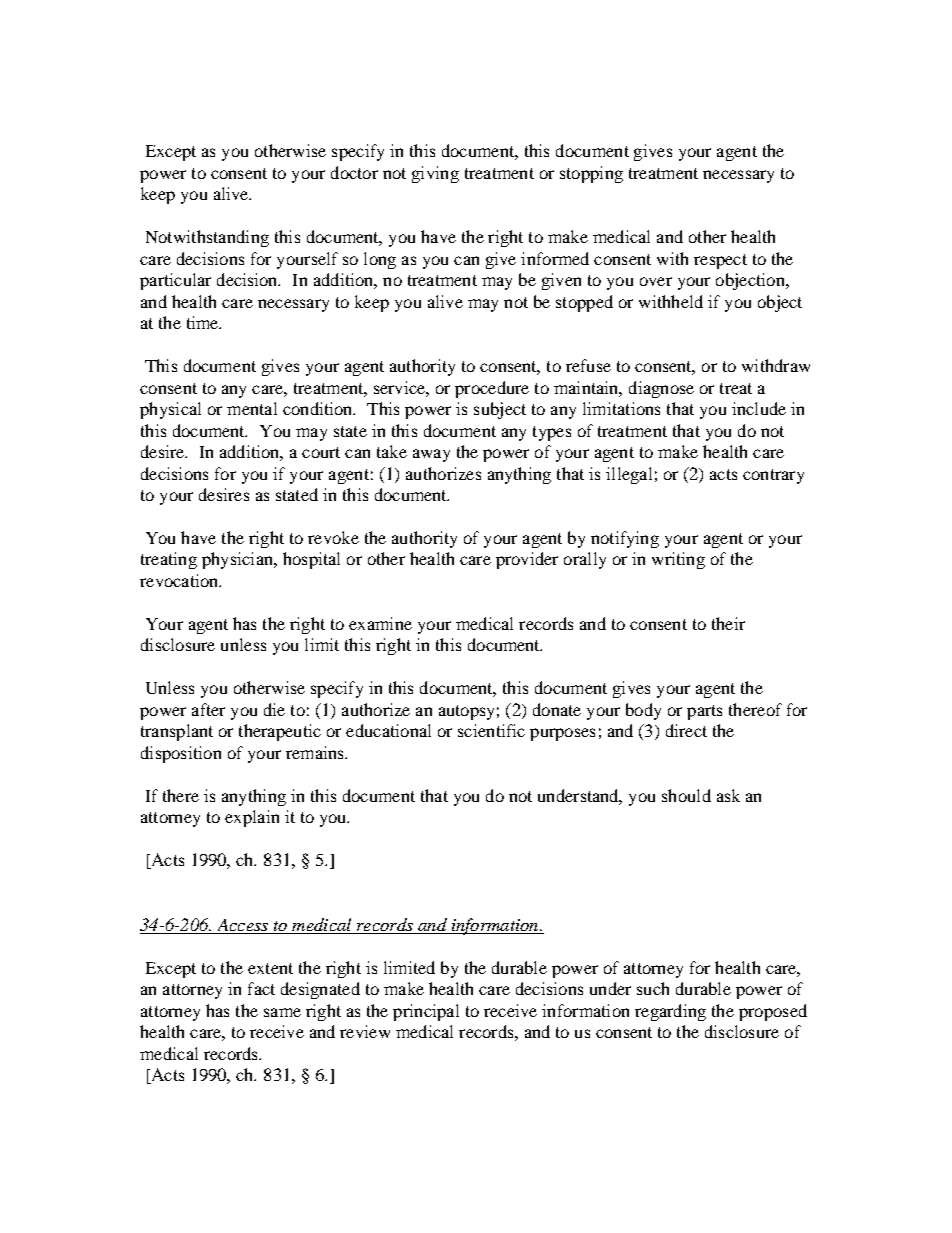 This image has width=952, height=1233. Describe the element at coordinates (491, 730) in the image. I see `scientific` at that location.
